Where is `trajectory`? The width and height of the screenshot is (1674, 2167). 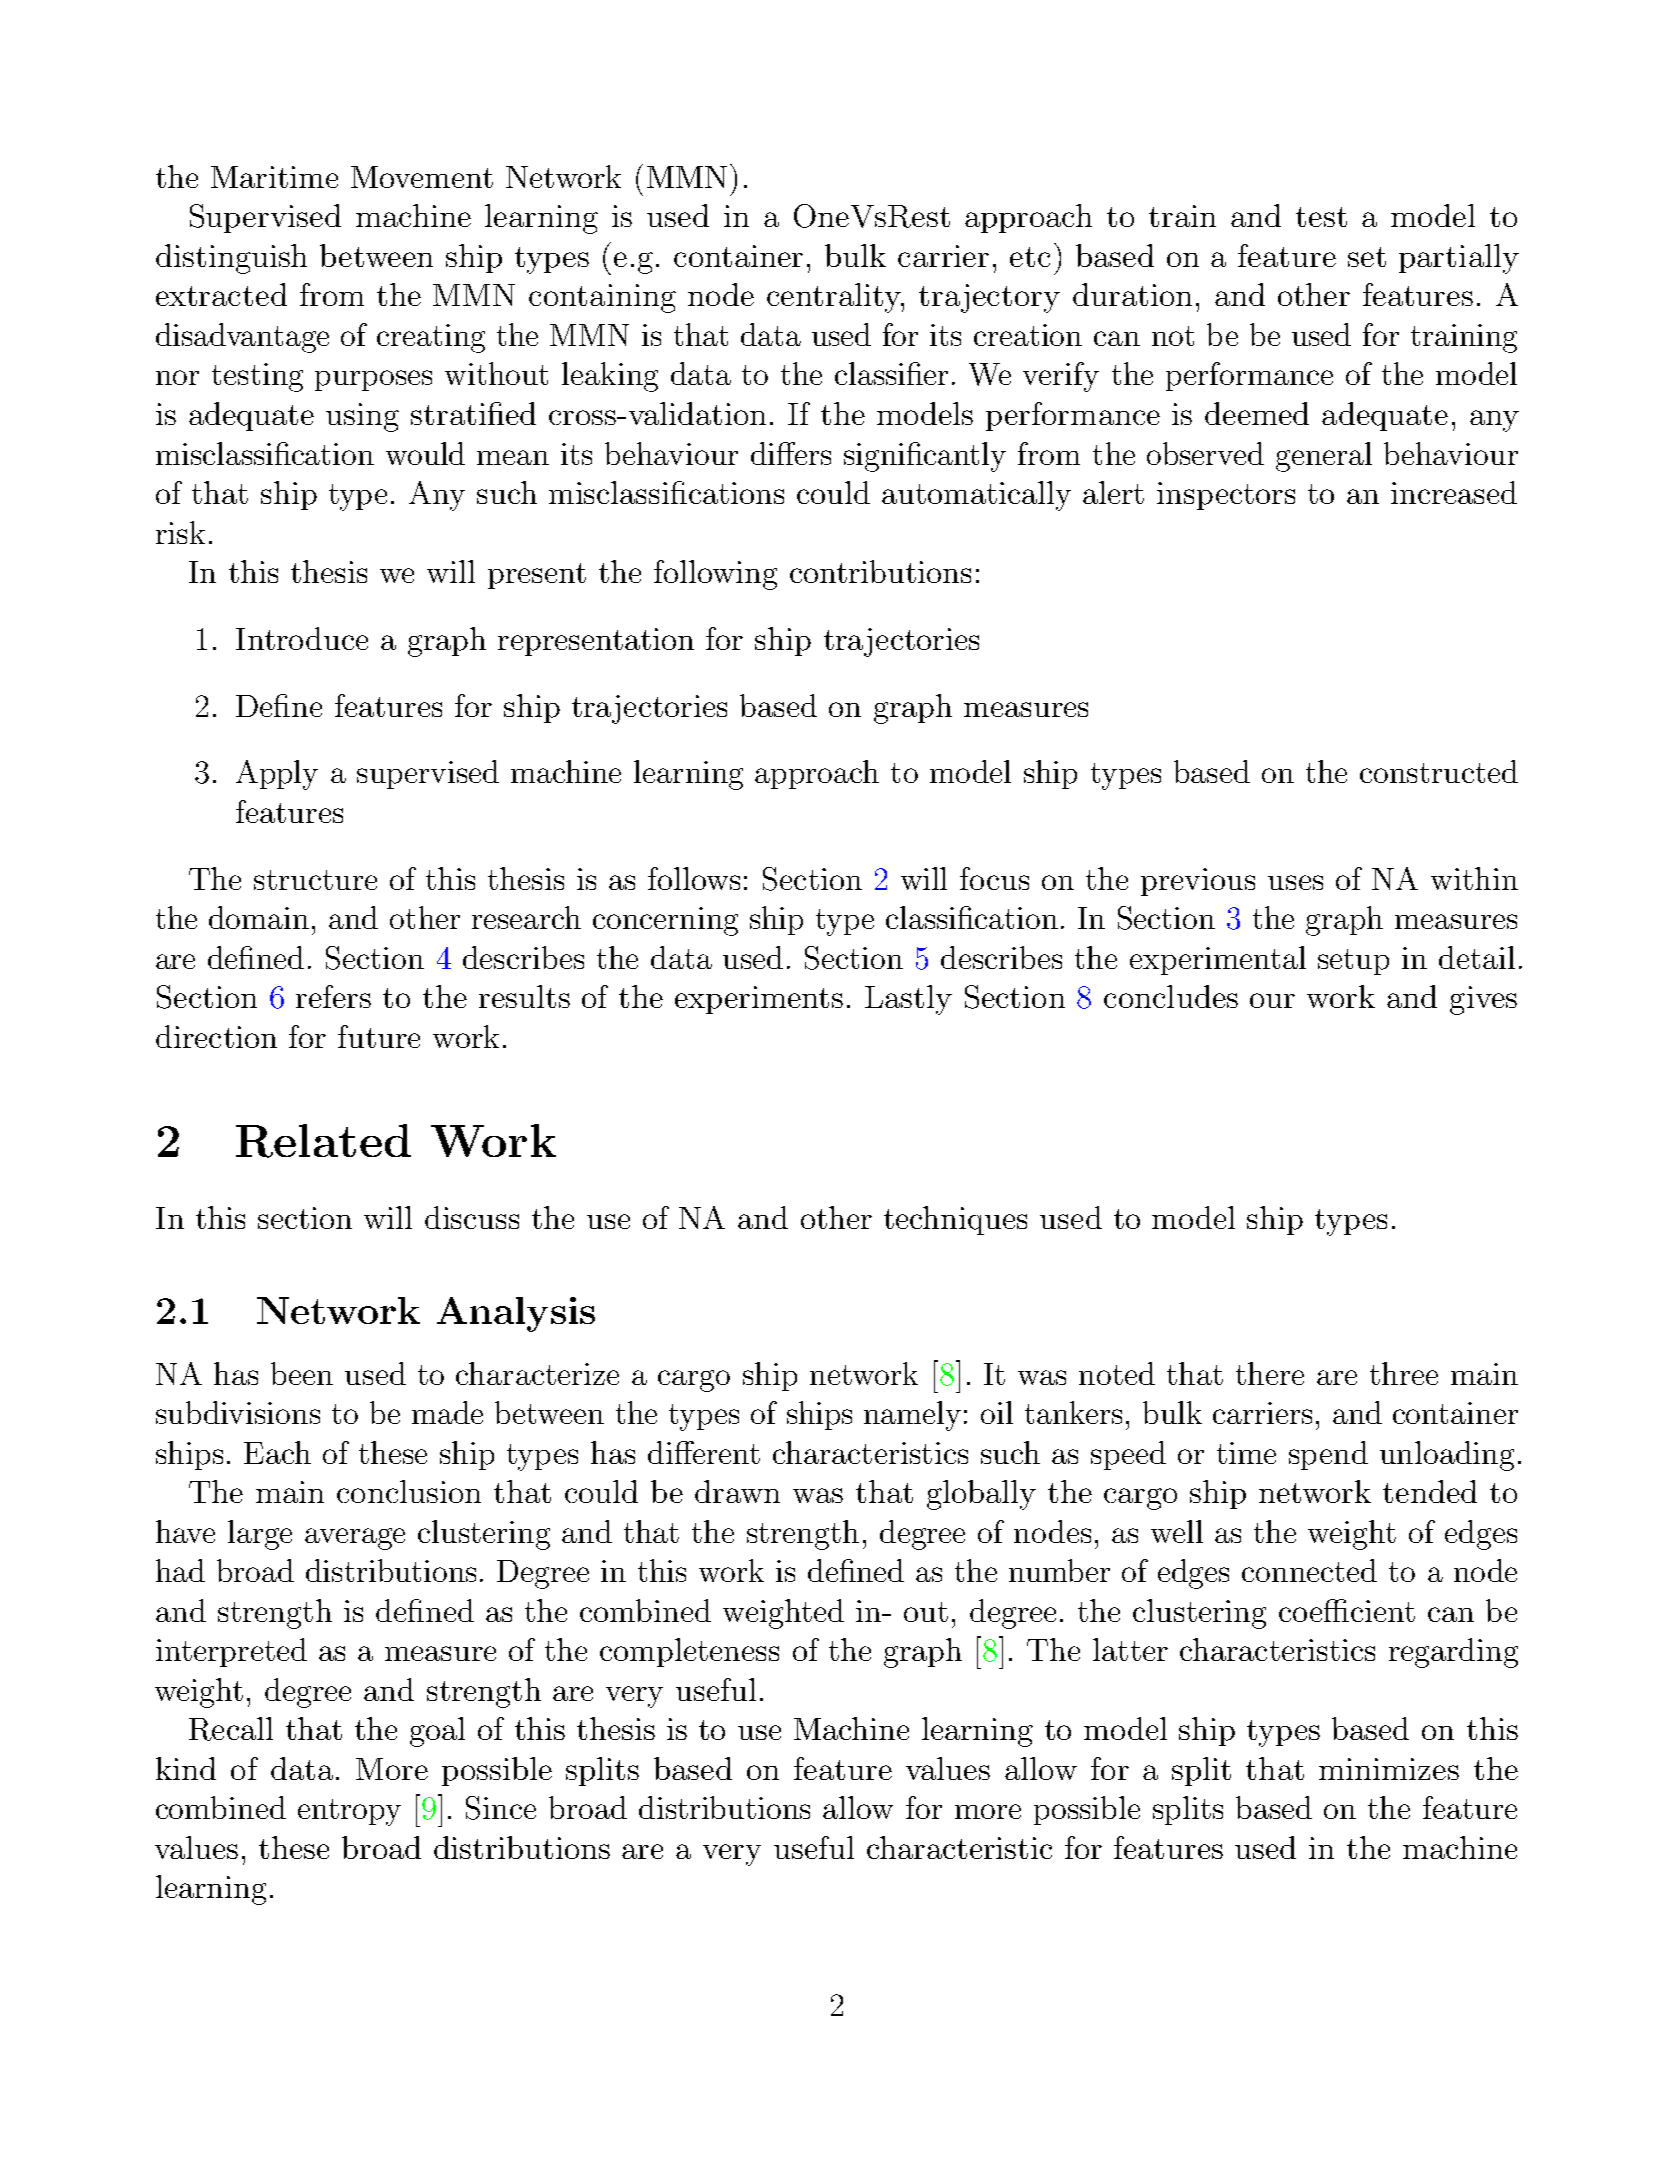
trajectory is located at coordinates (989, 298).
